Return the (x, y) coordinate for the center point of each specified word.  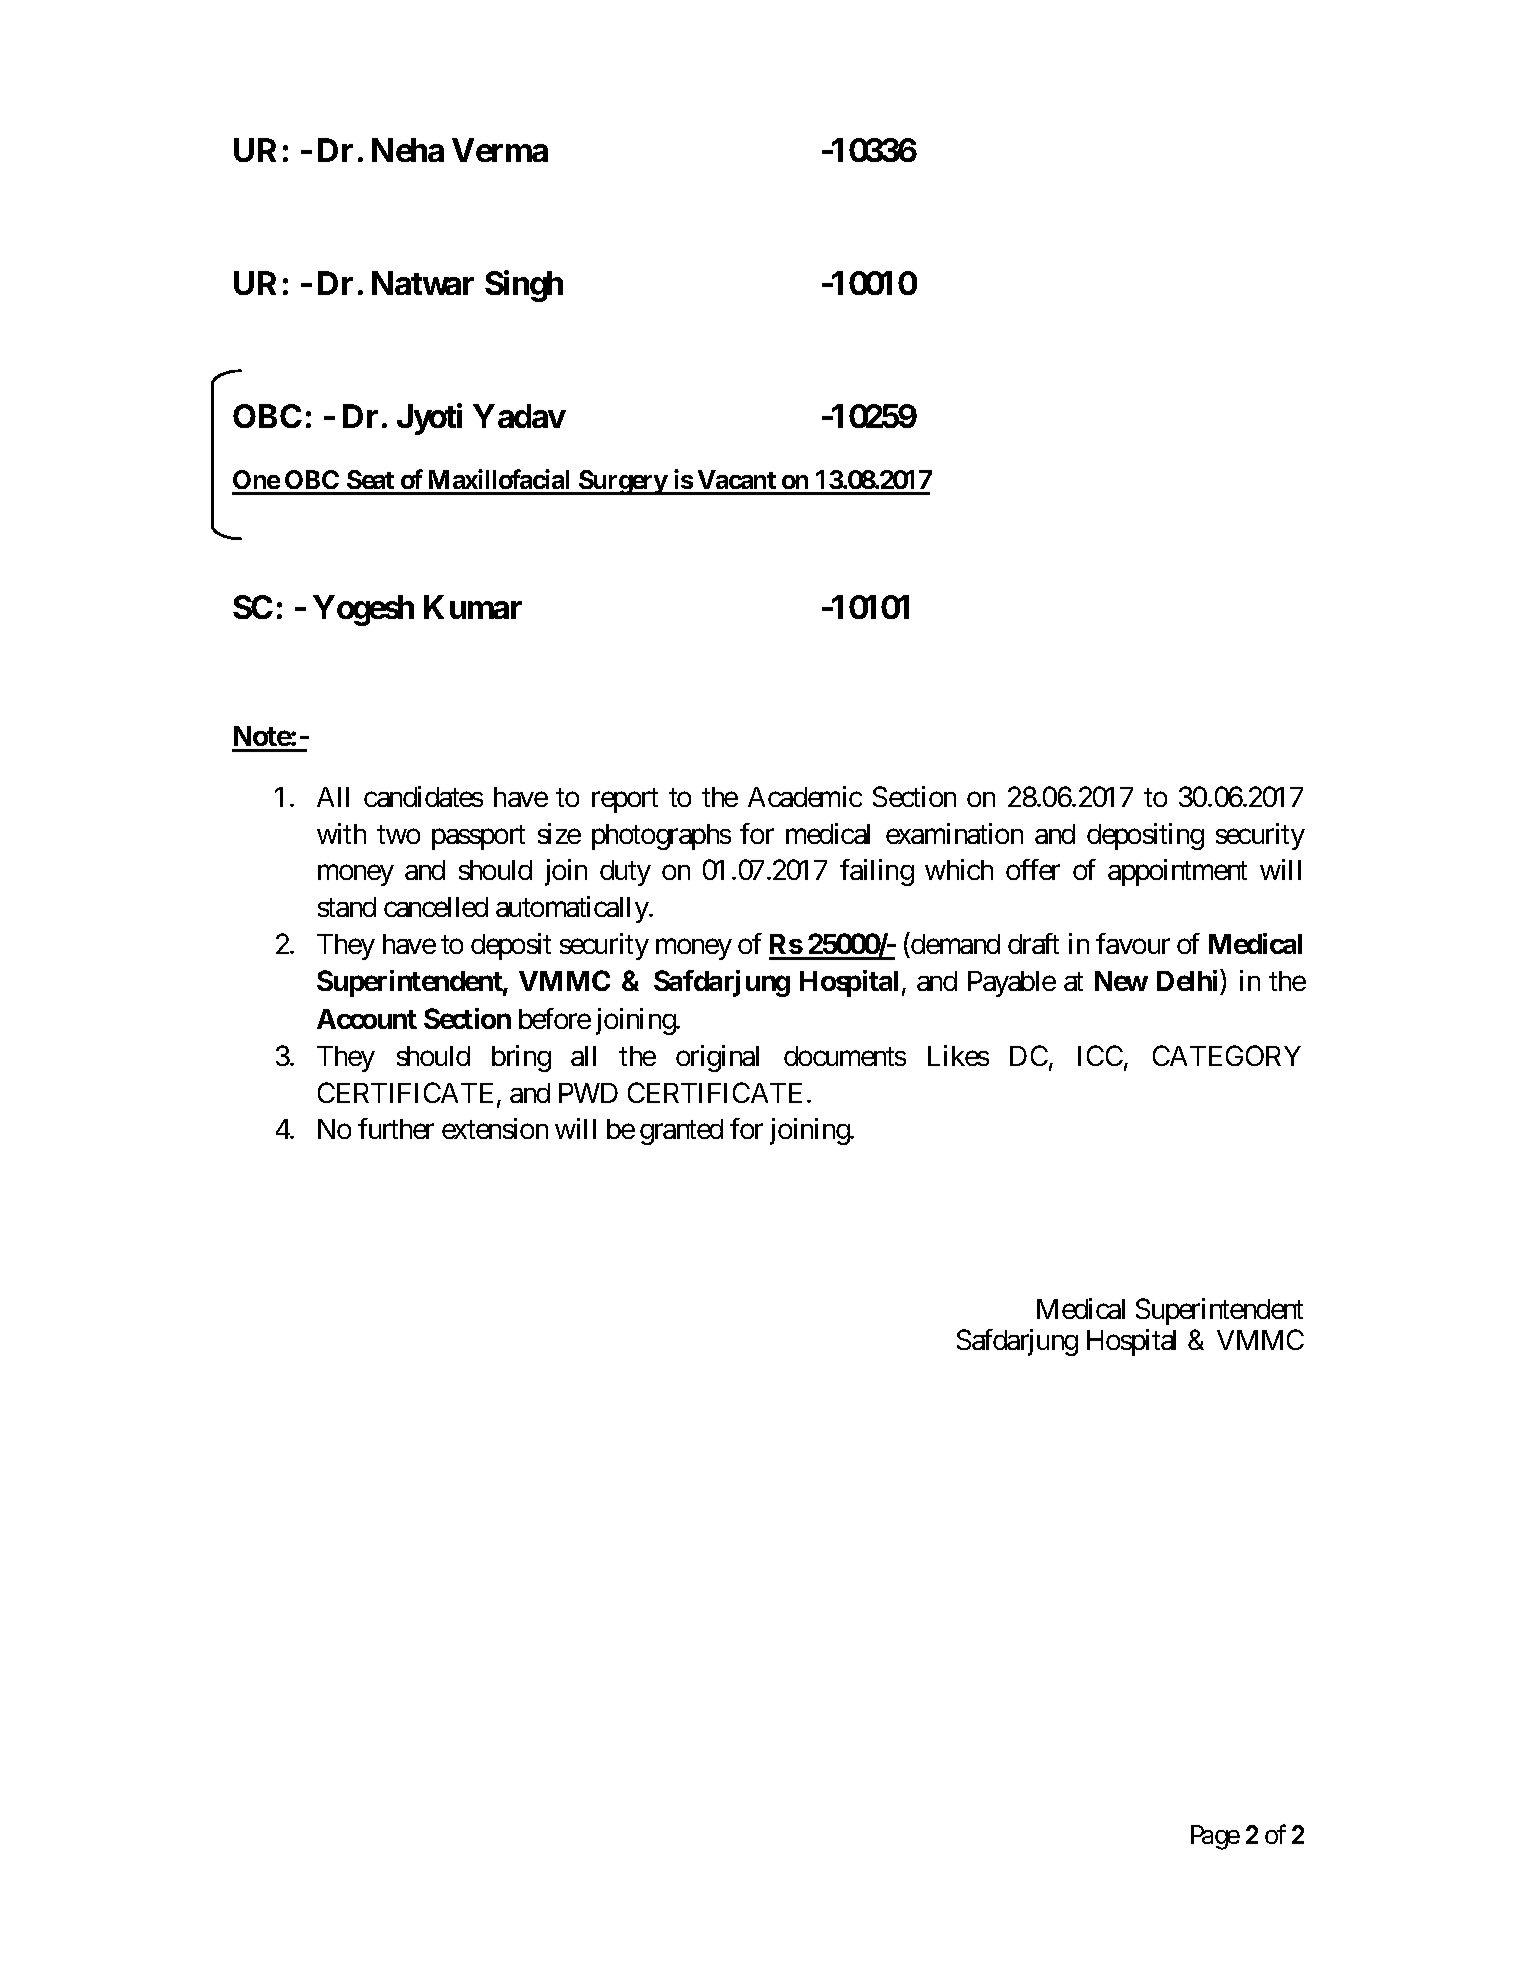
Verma (500, 150)
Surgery (623, 482)
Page (1215, 1837)
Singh (524, 286)
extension (495, 1128)
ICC (1100, 1055)
